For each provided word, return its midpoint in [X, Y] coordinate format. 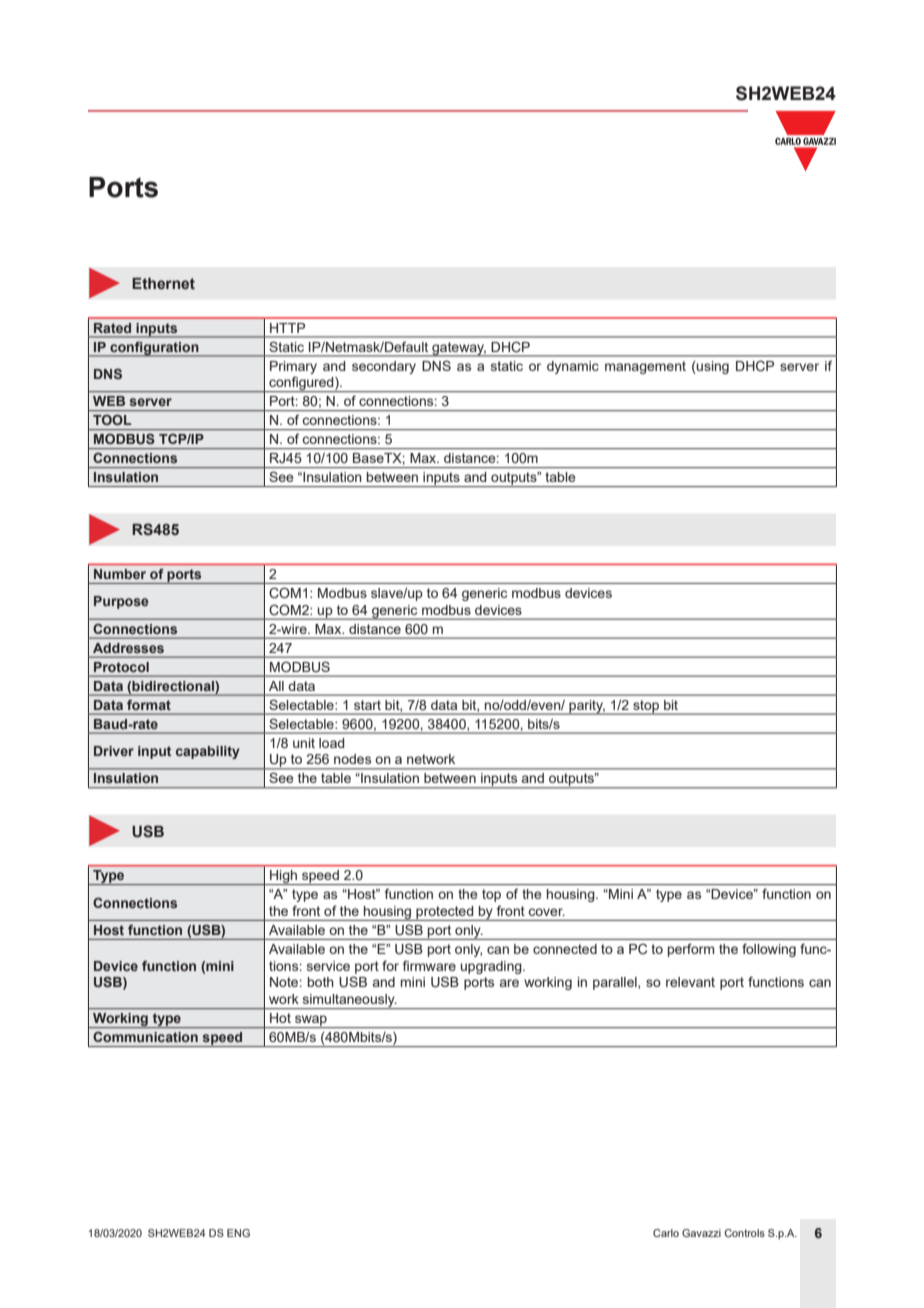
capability [208, 752]
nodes [352, 759]
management [645, 367]
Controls [745, 1233]
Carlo [666, 1233]
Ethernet [163, 284]
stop [646, 707]
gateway [458, 349]
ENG [238, 1233]
